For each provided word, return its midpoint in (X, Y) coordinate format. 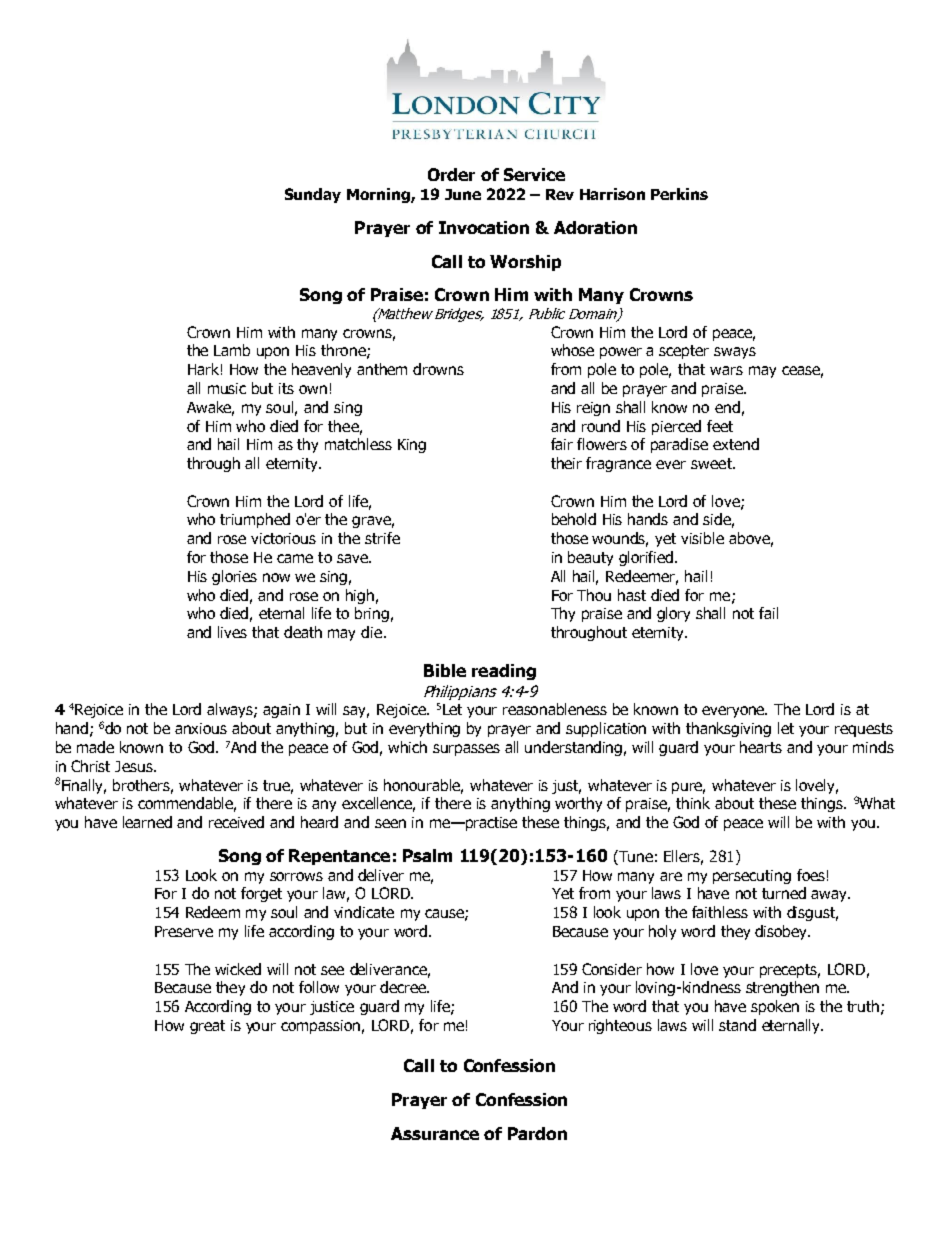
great (207, 1027)
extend (736, 444)
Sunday (313, 195)
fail (768, 613)
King (412, 446)
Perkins (679, 194)
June (463, 194)
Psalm (427, 855)
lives (232, 632)
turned (784, 893)
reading (504, 672)
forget (261, 894)
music (227, 388)
